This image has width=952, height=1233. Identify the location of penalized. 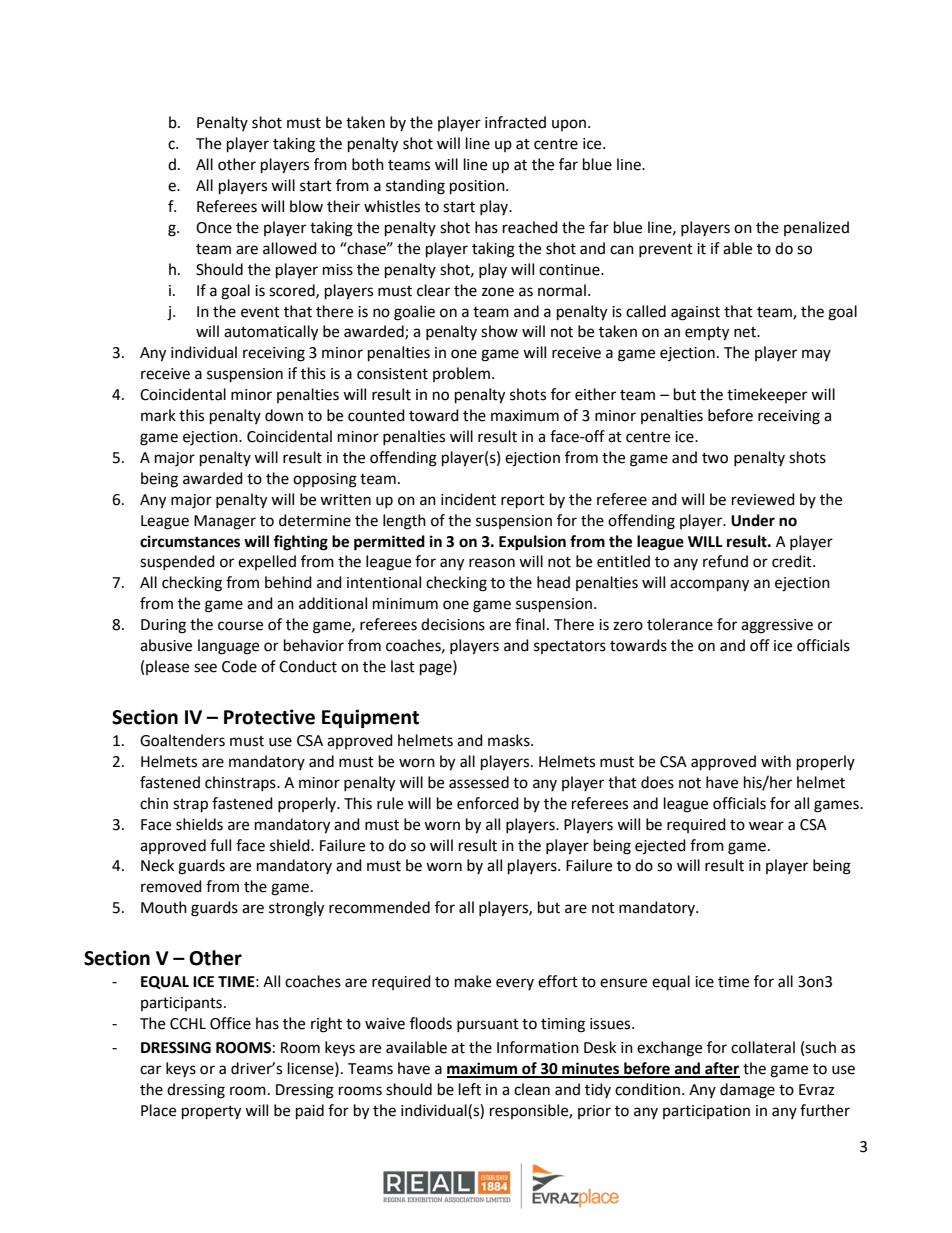
(816, 228).
